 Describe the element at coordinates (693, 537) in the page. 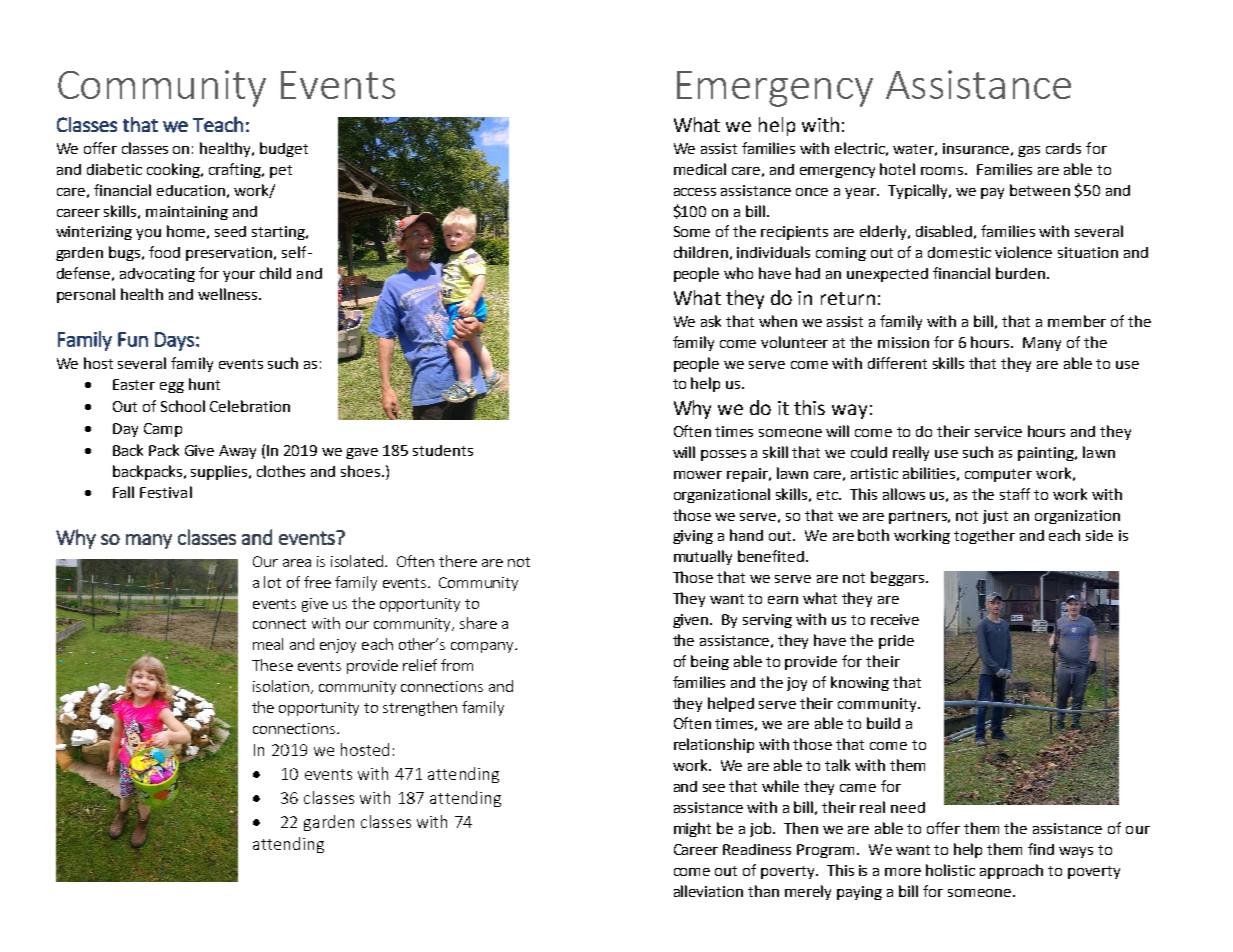

I see `giving` at that location.
